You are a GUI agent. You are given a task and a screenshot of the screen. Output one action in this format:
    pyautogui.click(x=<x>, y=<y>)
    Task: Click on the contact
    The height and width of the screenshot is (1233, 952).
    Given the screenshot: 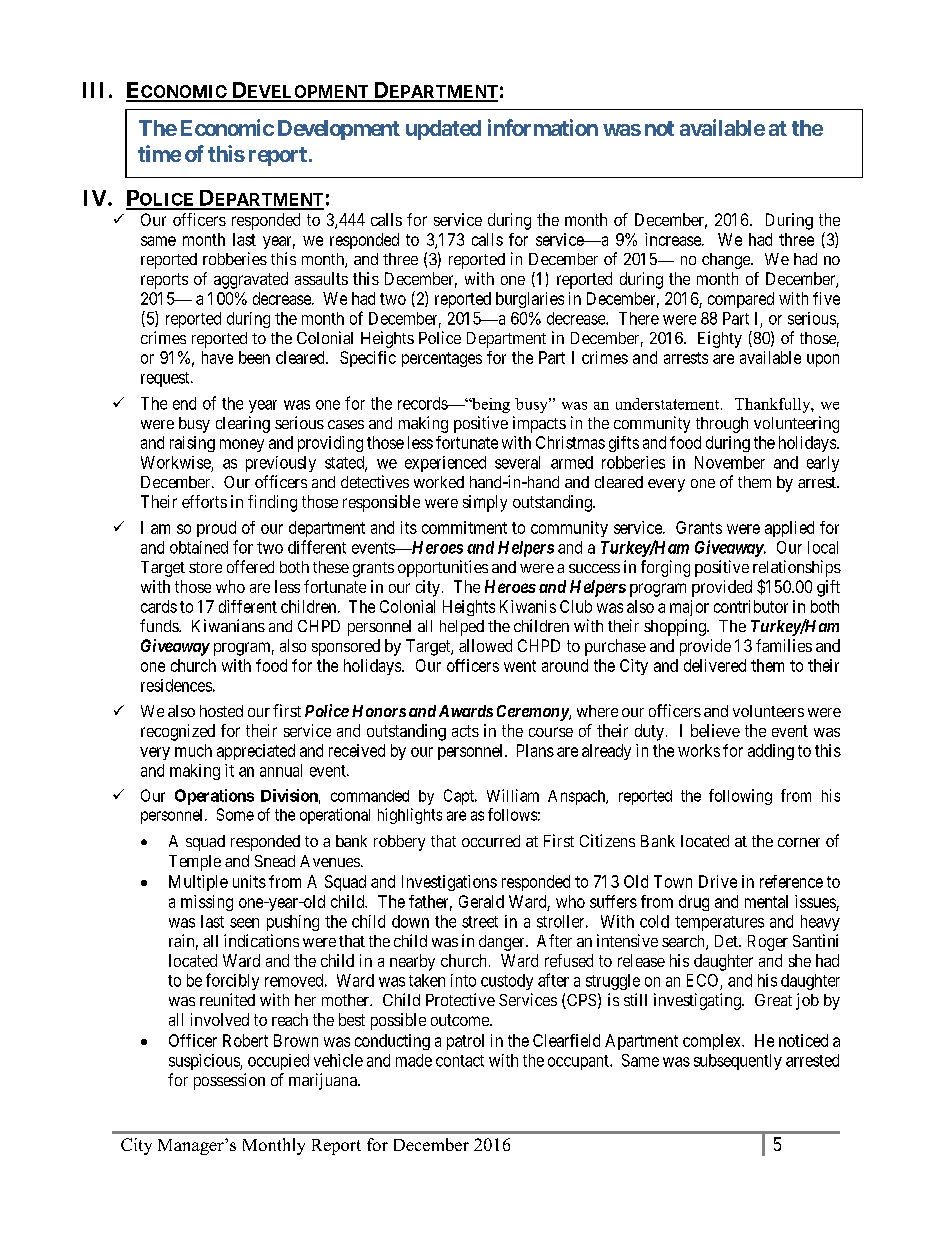 What is the action you would take?
    pyautogui.click(x=460, y=1061)
